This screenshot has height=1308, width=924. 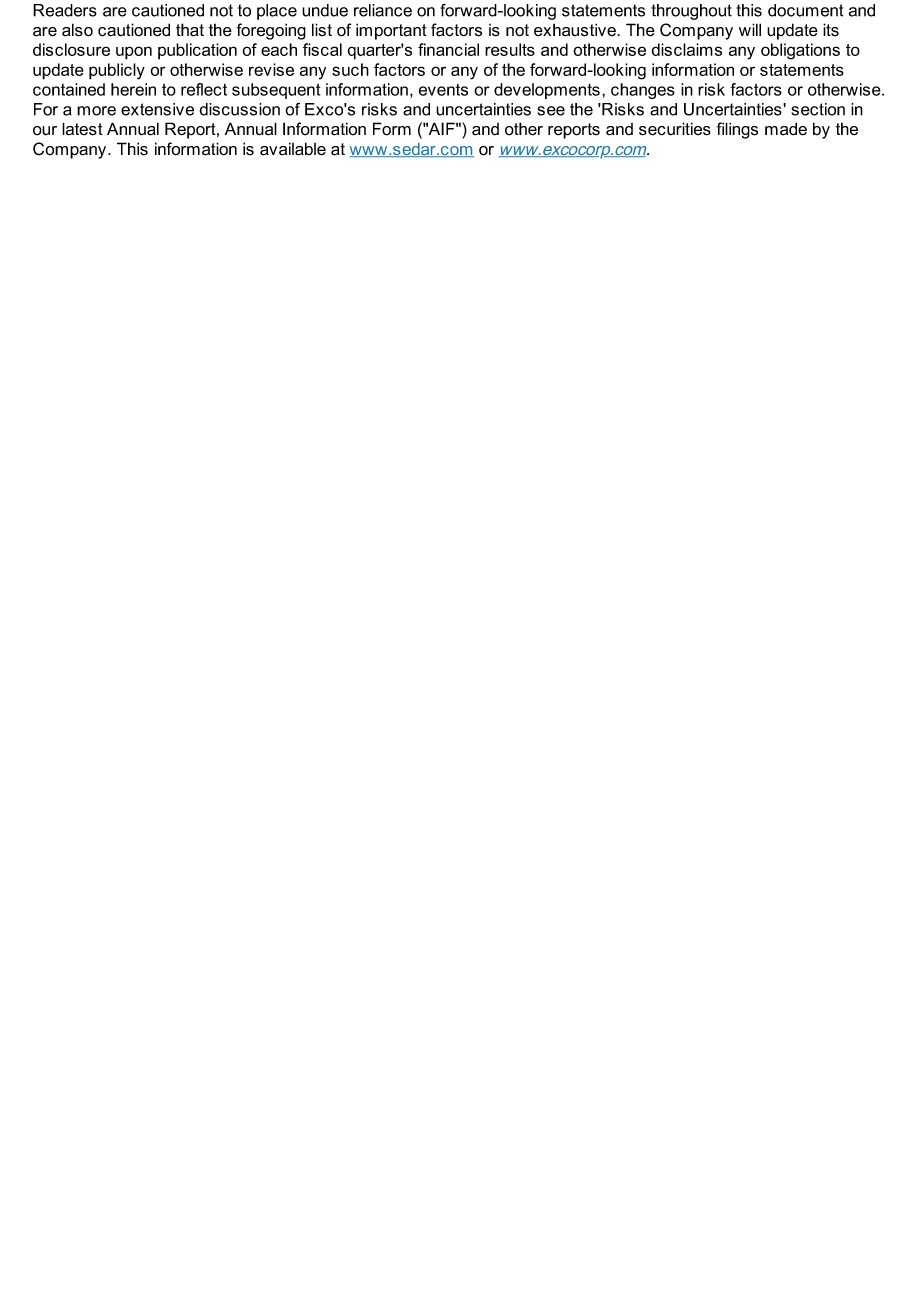 I want to click on filings, so click(x=737, y=130).
